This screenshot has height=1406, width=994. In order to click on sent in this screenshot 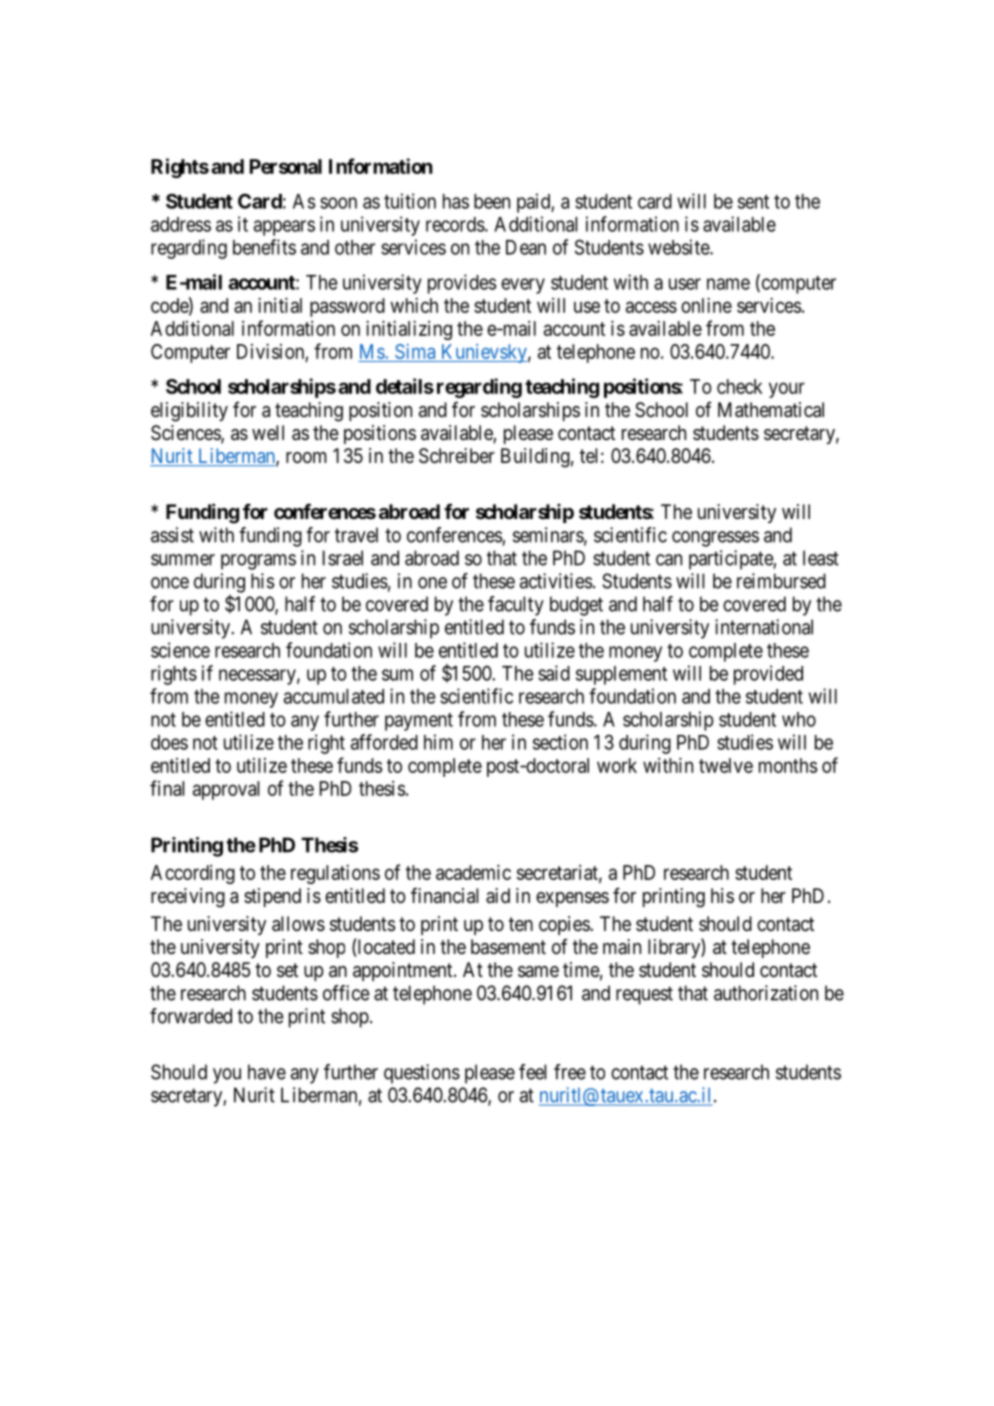, I will do `click(753, 202)`.
